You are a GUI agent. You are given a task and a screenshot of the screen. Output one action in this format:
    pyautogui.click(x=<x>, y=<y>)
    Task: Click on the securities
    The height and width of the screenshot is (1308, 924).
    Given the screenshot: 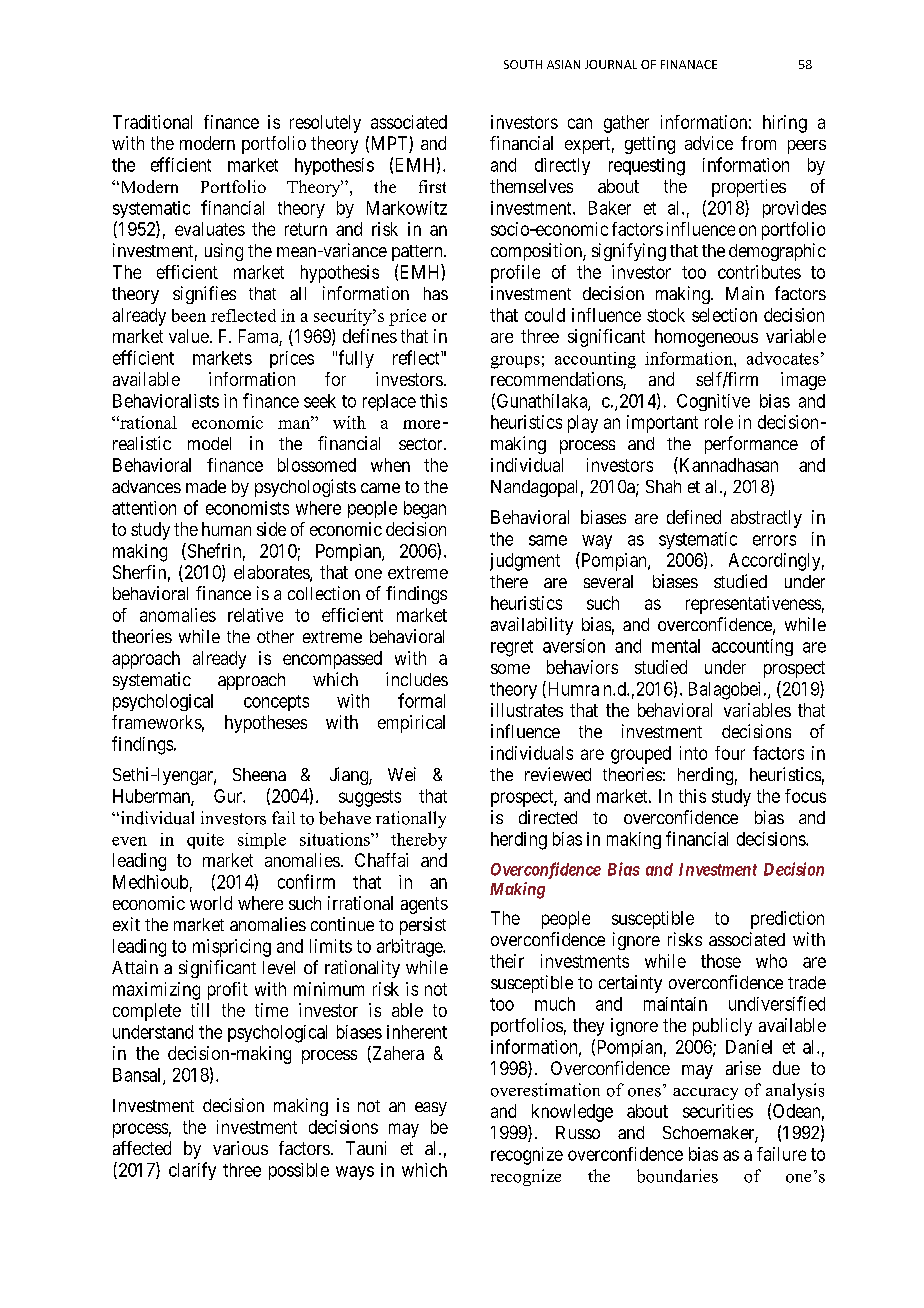 What is the action you would take?
    pyautogui.click(x=718, y=1111)
